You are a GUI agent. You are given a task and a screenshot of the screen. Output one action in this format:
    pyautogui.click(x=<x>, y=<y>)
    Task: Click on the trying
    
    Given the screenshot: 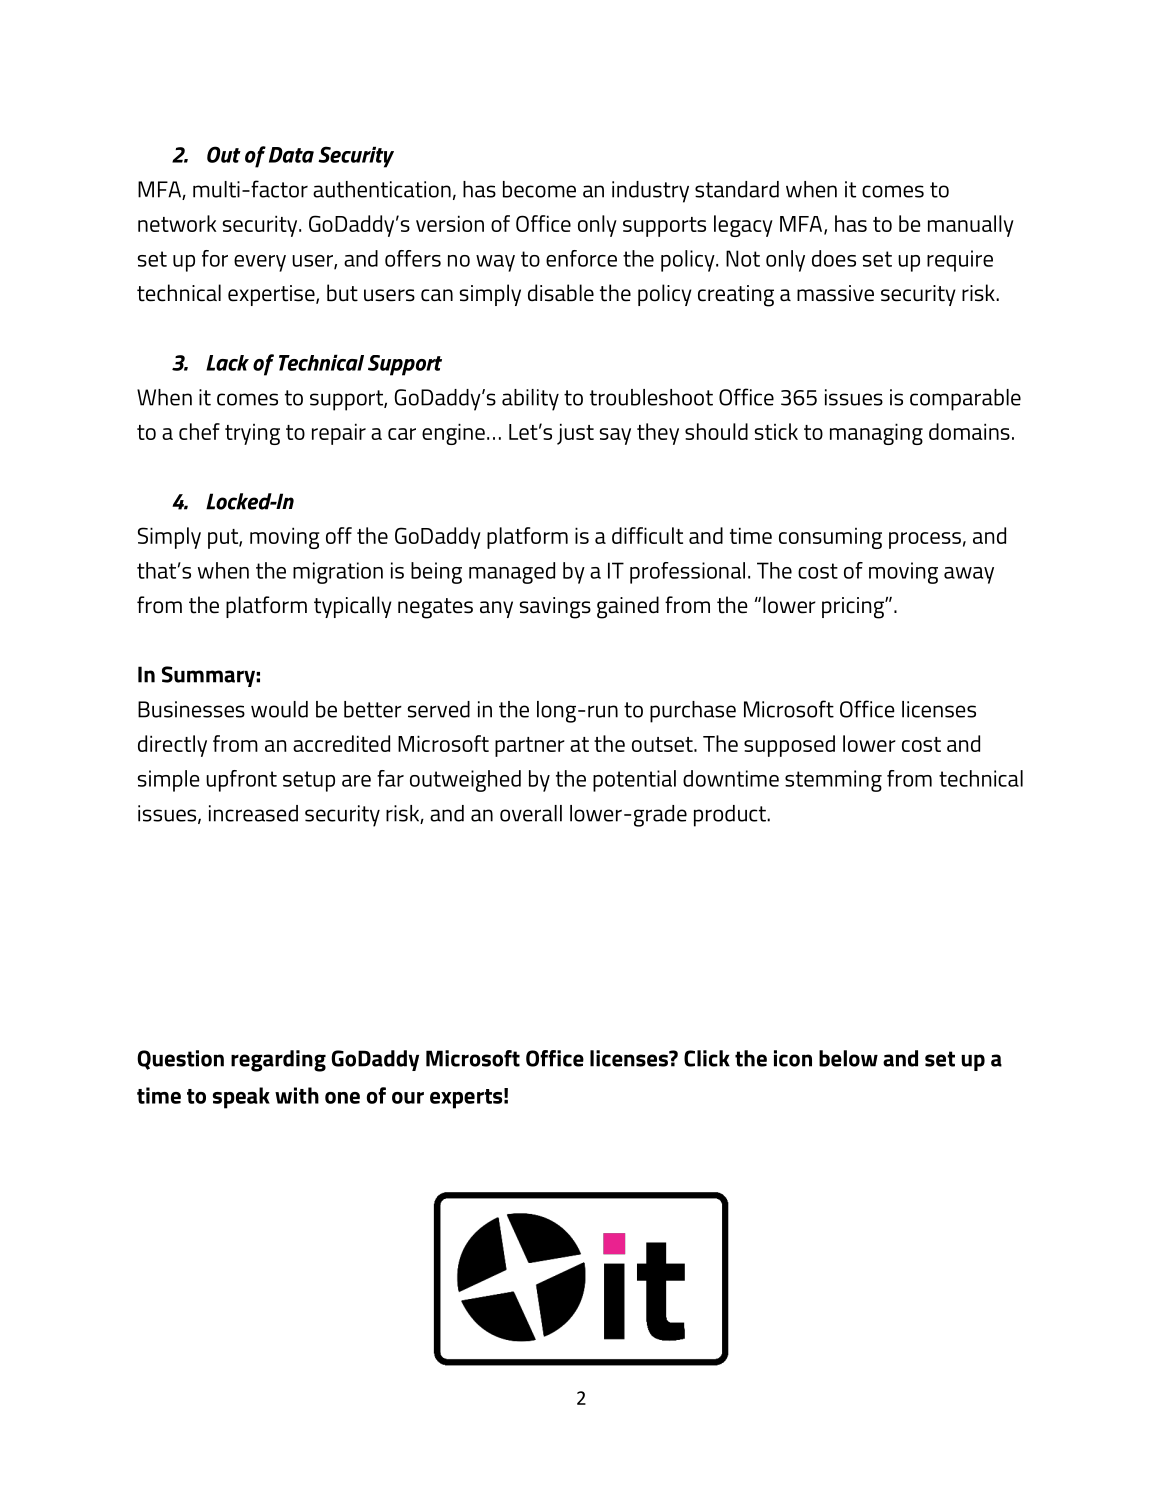 What is the action you would take?
    pyautogui.click(x=252, y=434)
